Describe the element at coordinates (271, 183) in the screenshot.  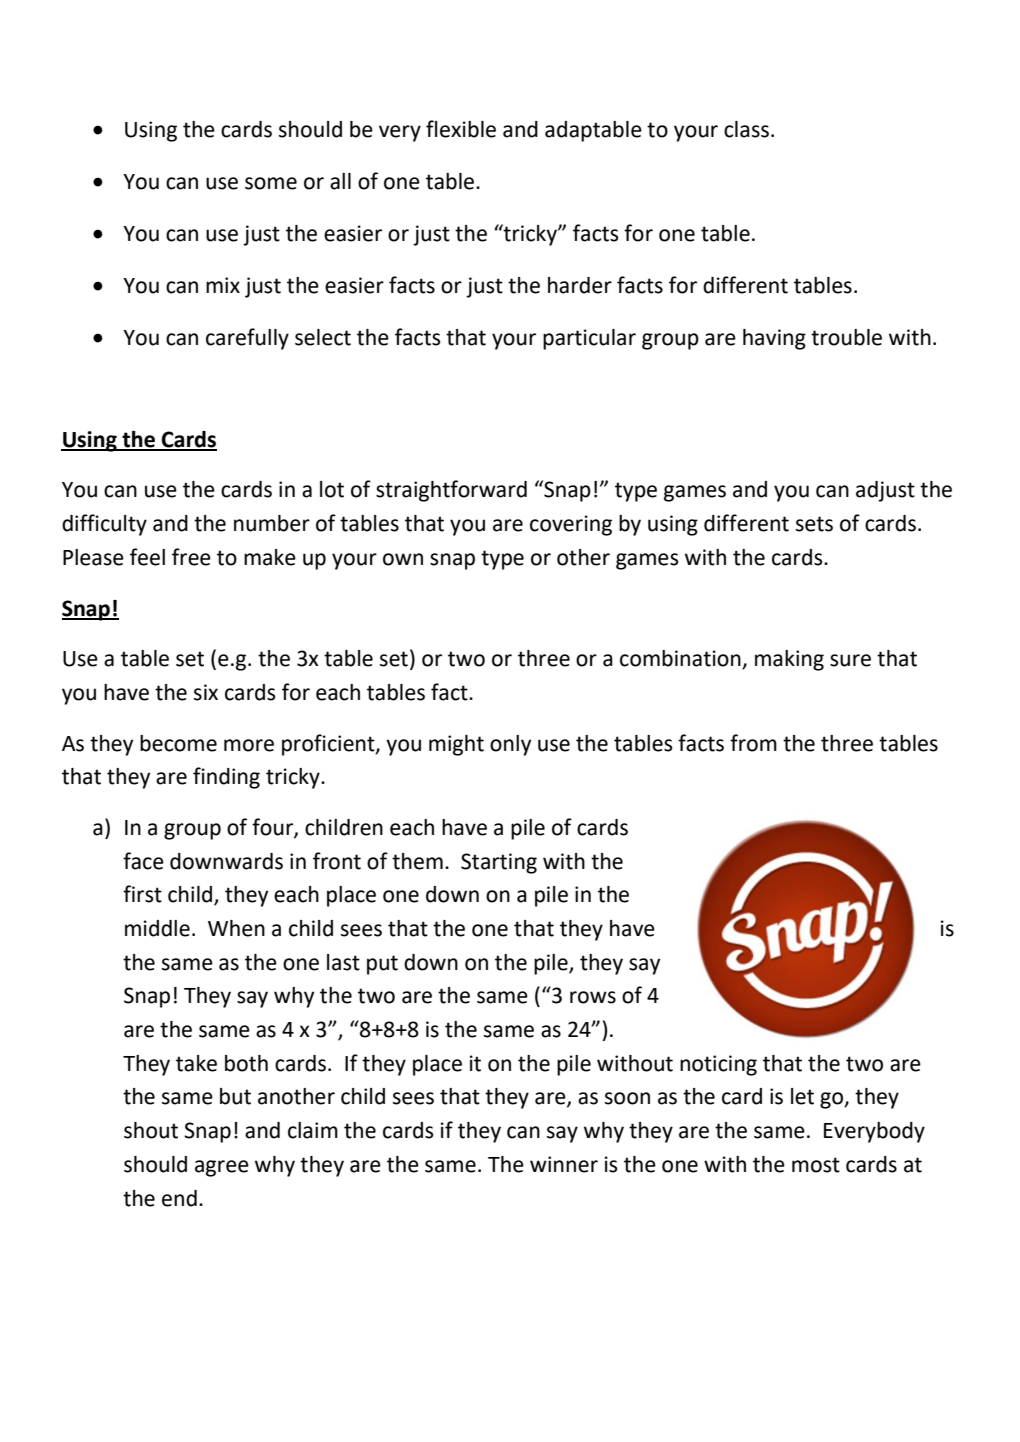
I see `some` at that location.
